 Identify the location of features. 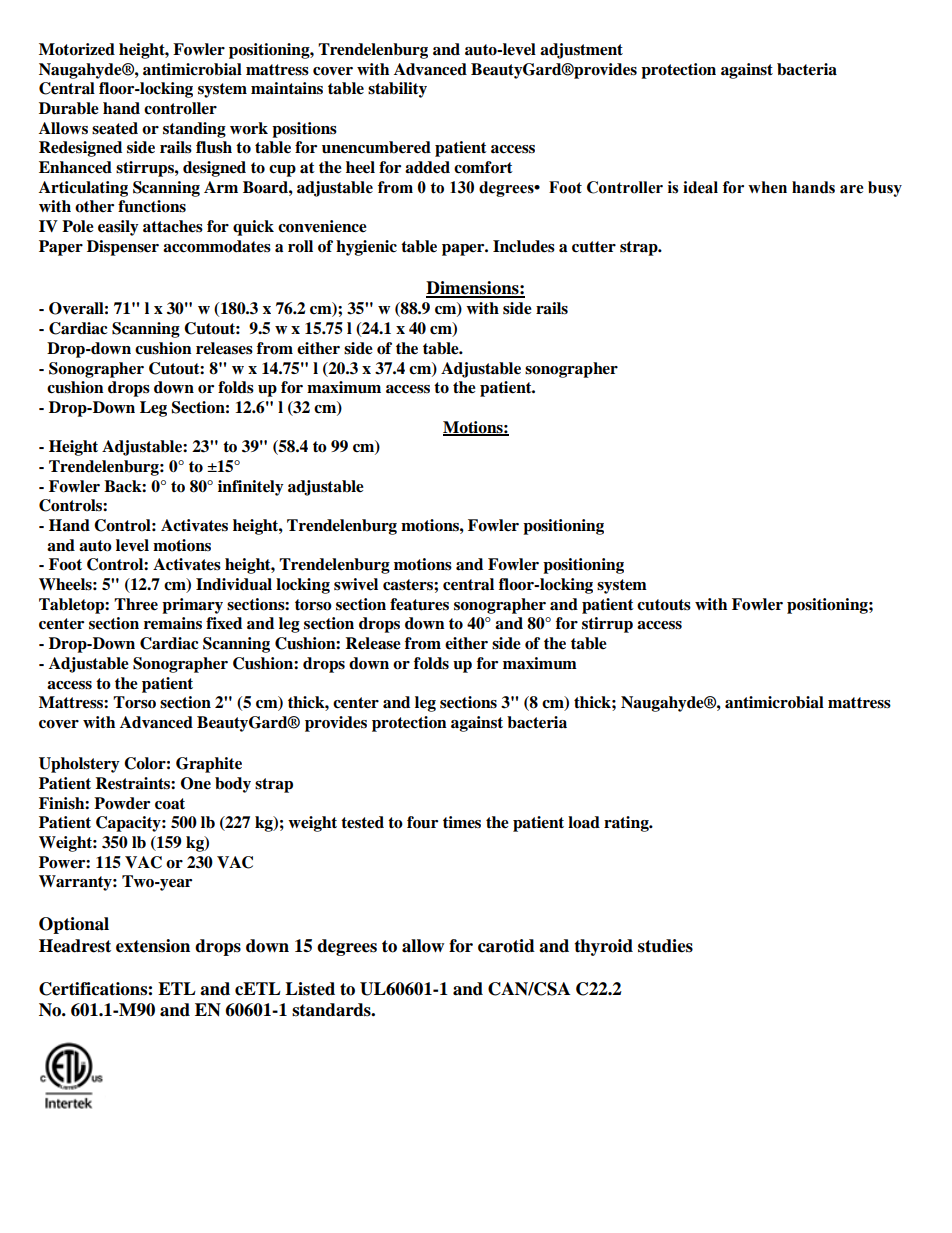
(419, 604).
